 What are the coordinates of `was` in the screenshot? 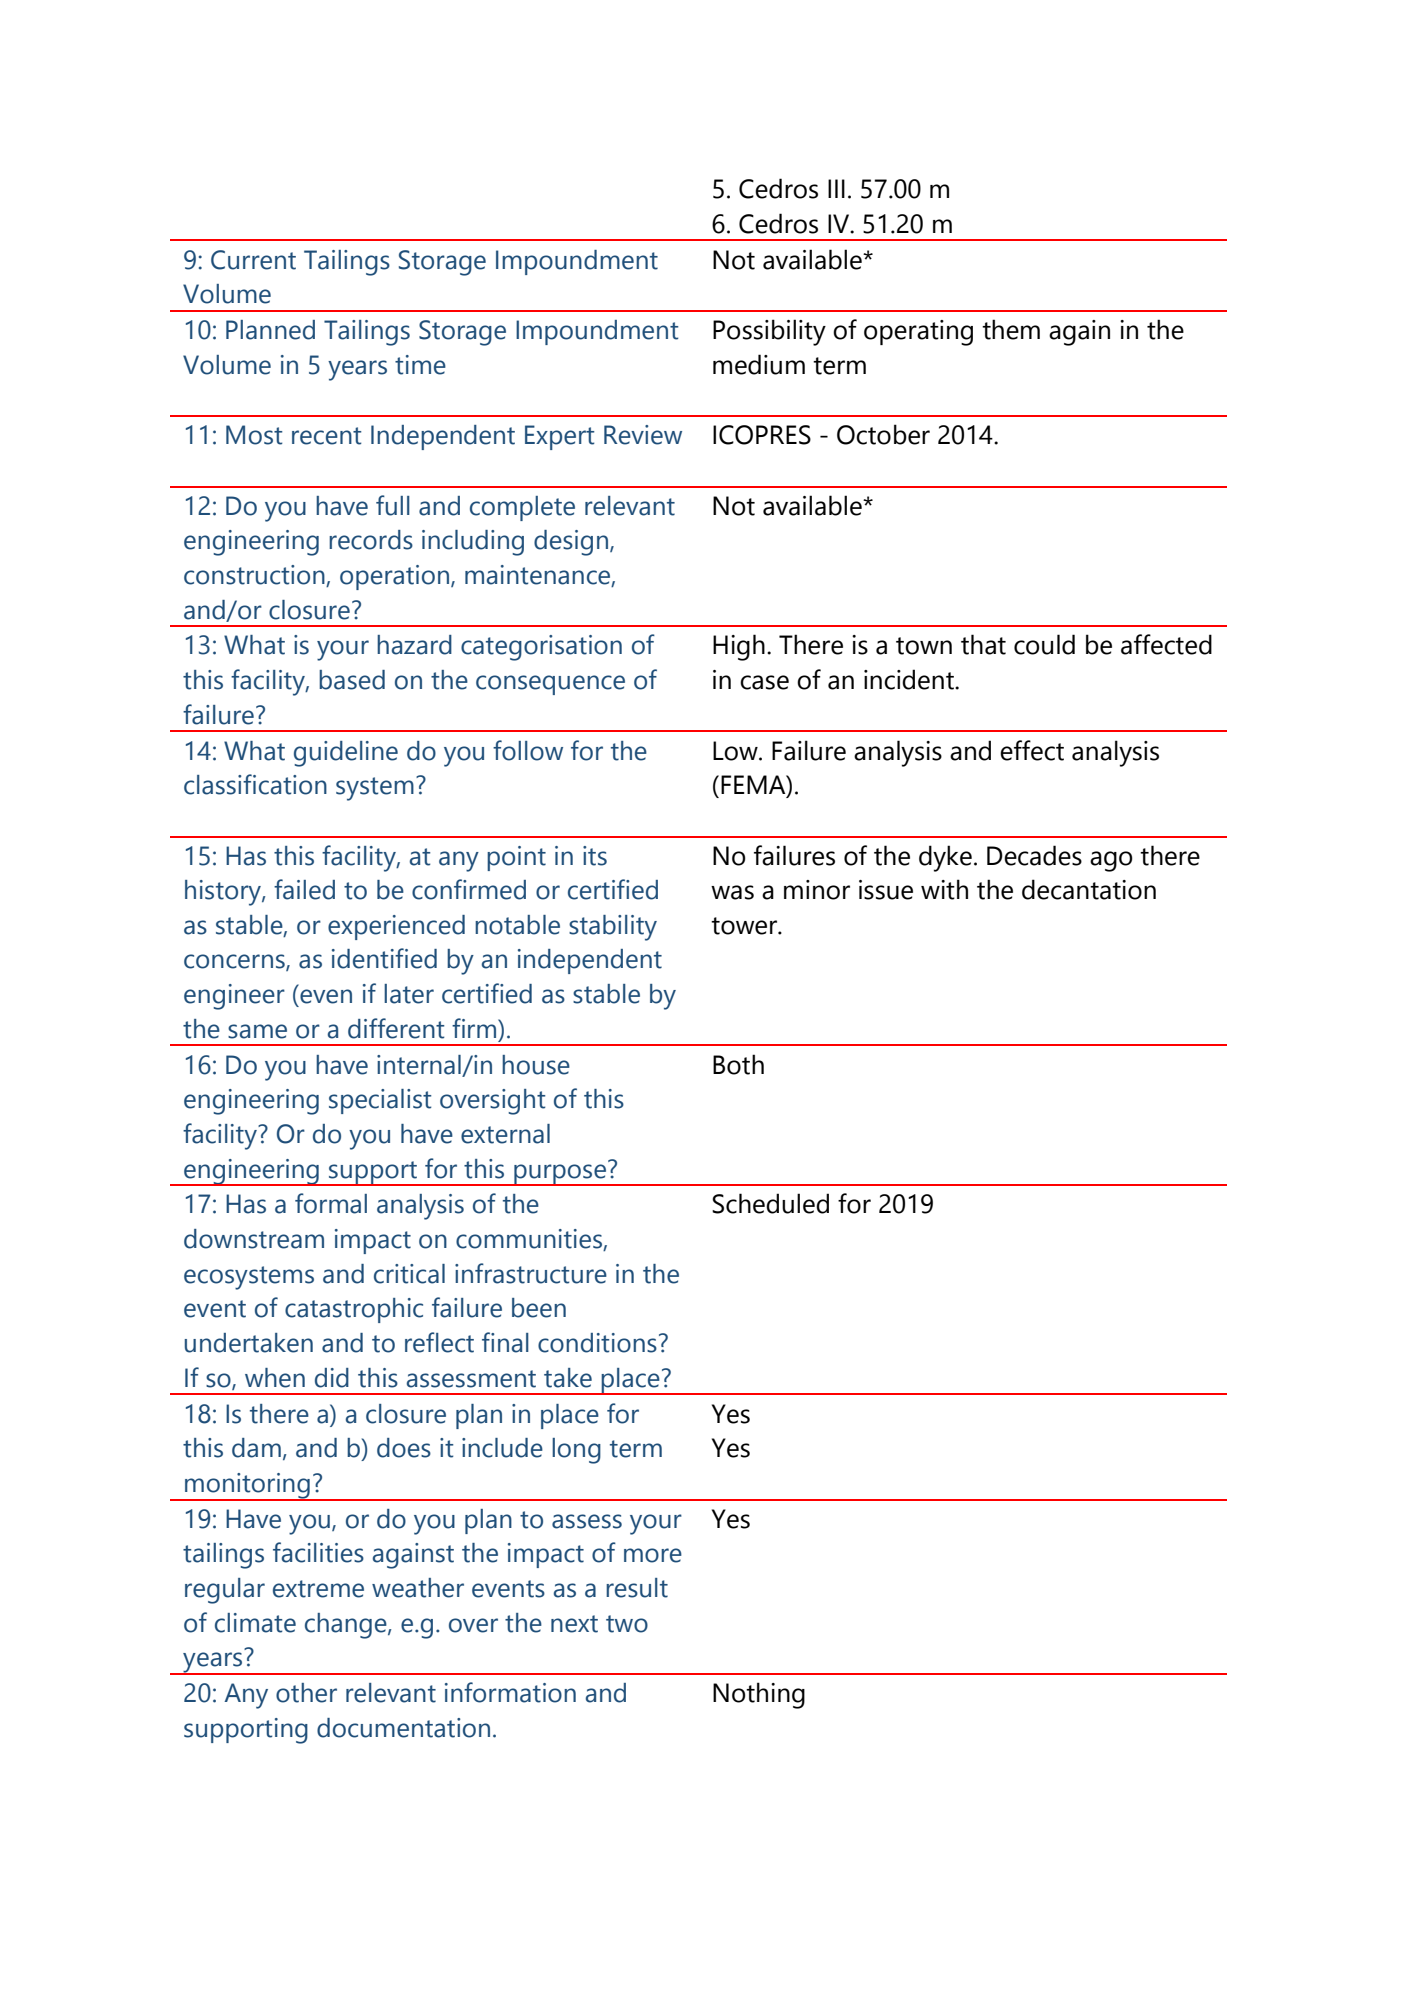 It's located at (732, 892).
